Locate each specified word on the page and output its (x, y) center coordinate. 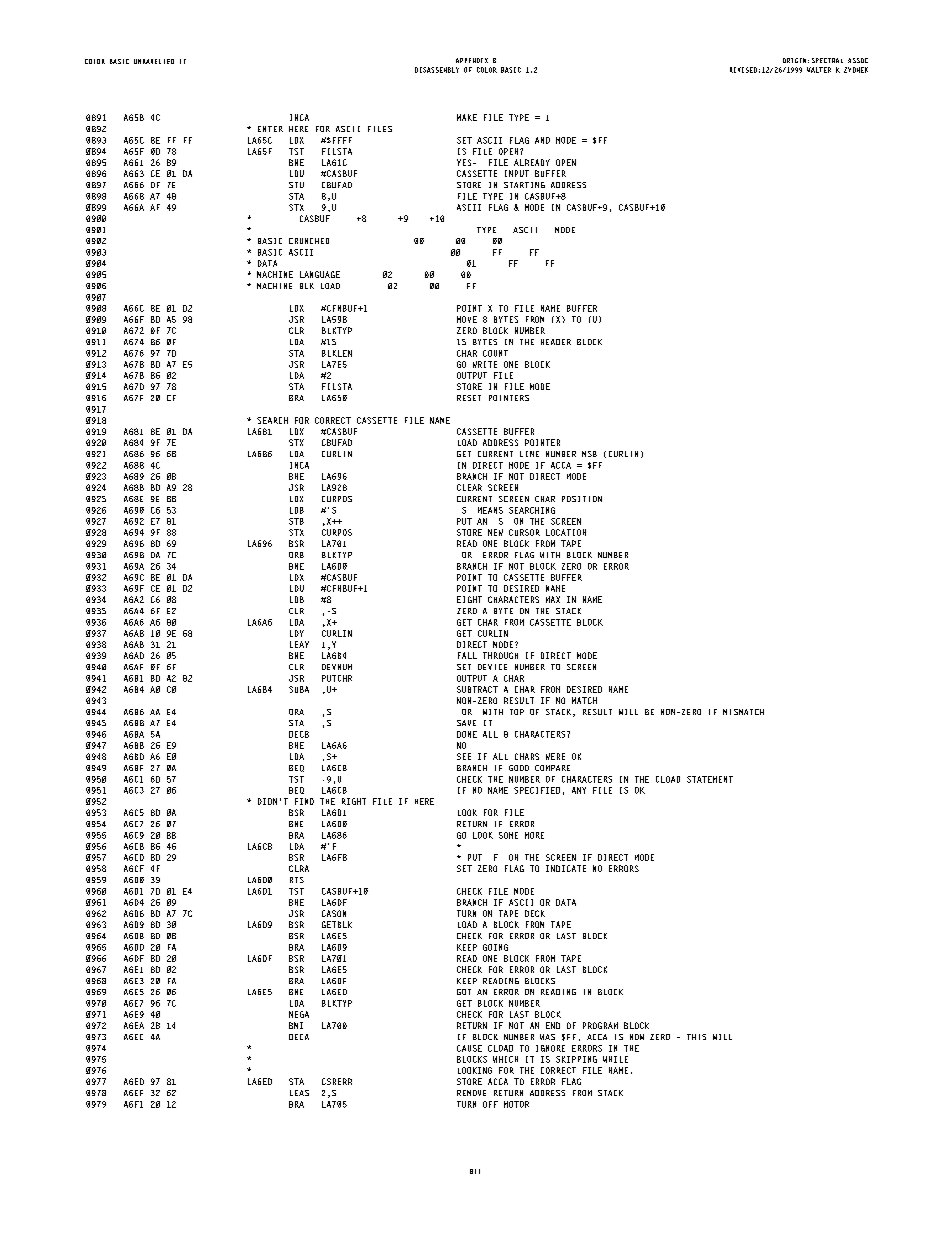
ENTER (270, 129)
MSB (589, 454)
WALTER (819, 70)
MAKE (467, 117)
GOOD (519, 768)
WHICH (505, 1059)
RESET (469, 398)
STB (296, 521)
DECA (299, 1037)
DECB (299, 734)
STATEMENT (710, 779)
